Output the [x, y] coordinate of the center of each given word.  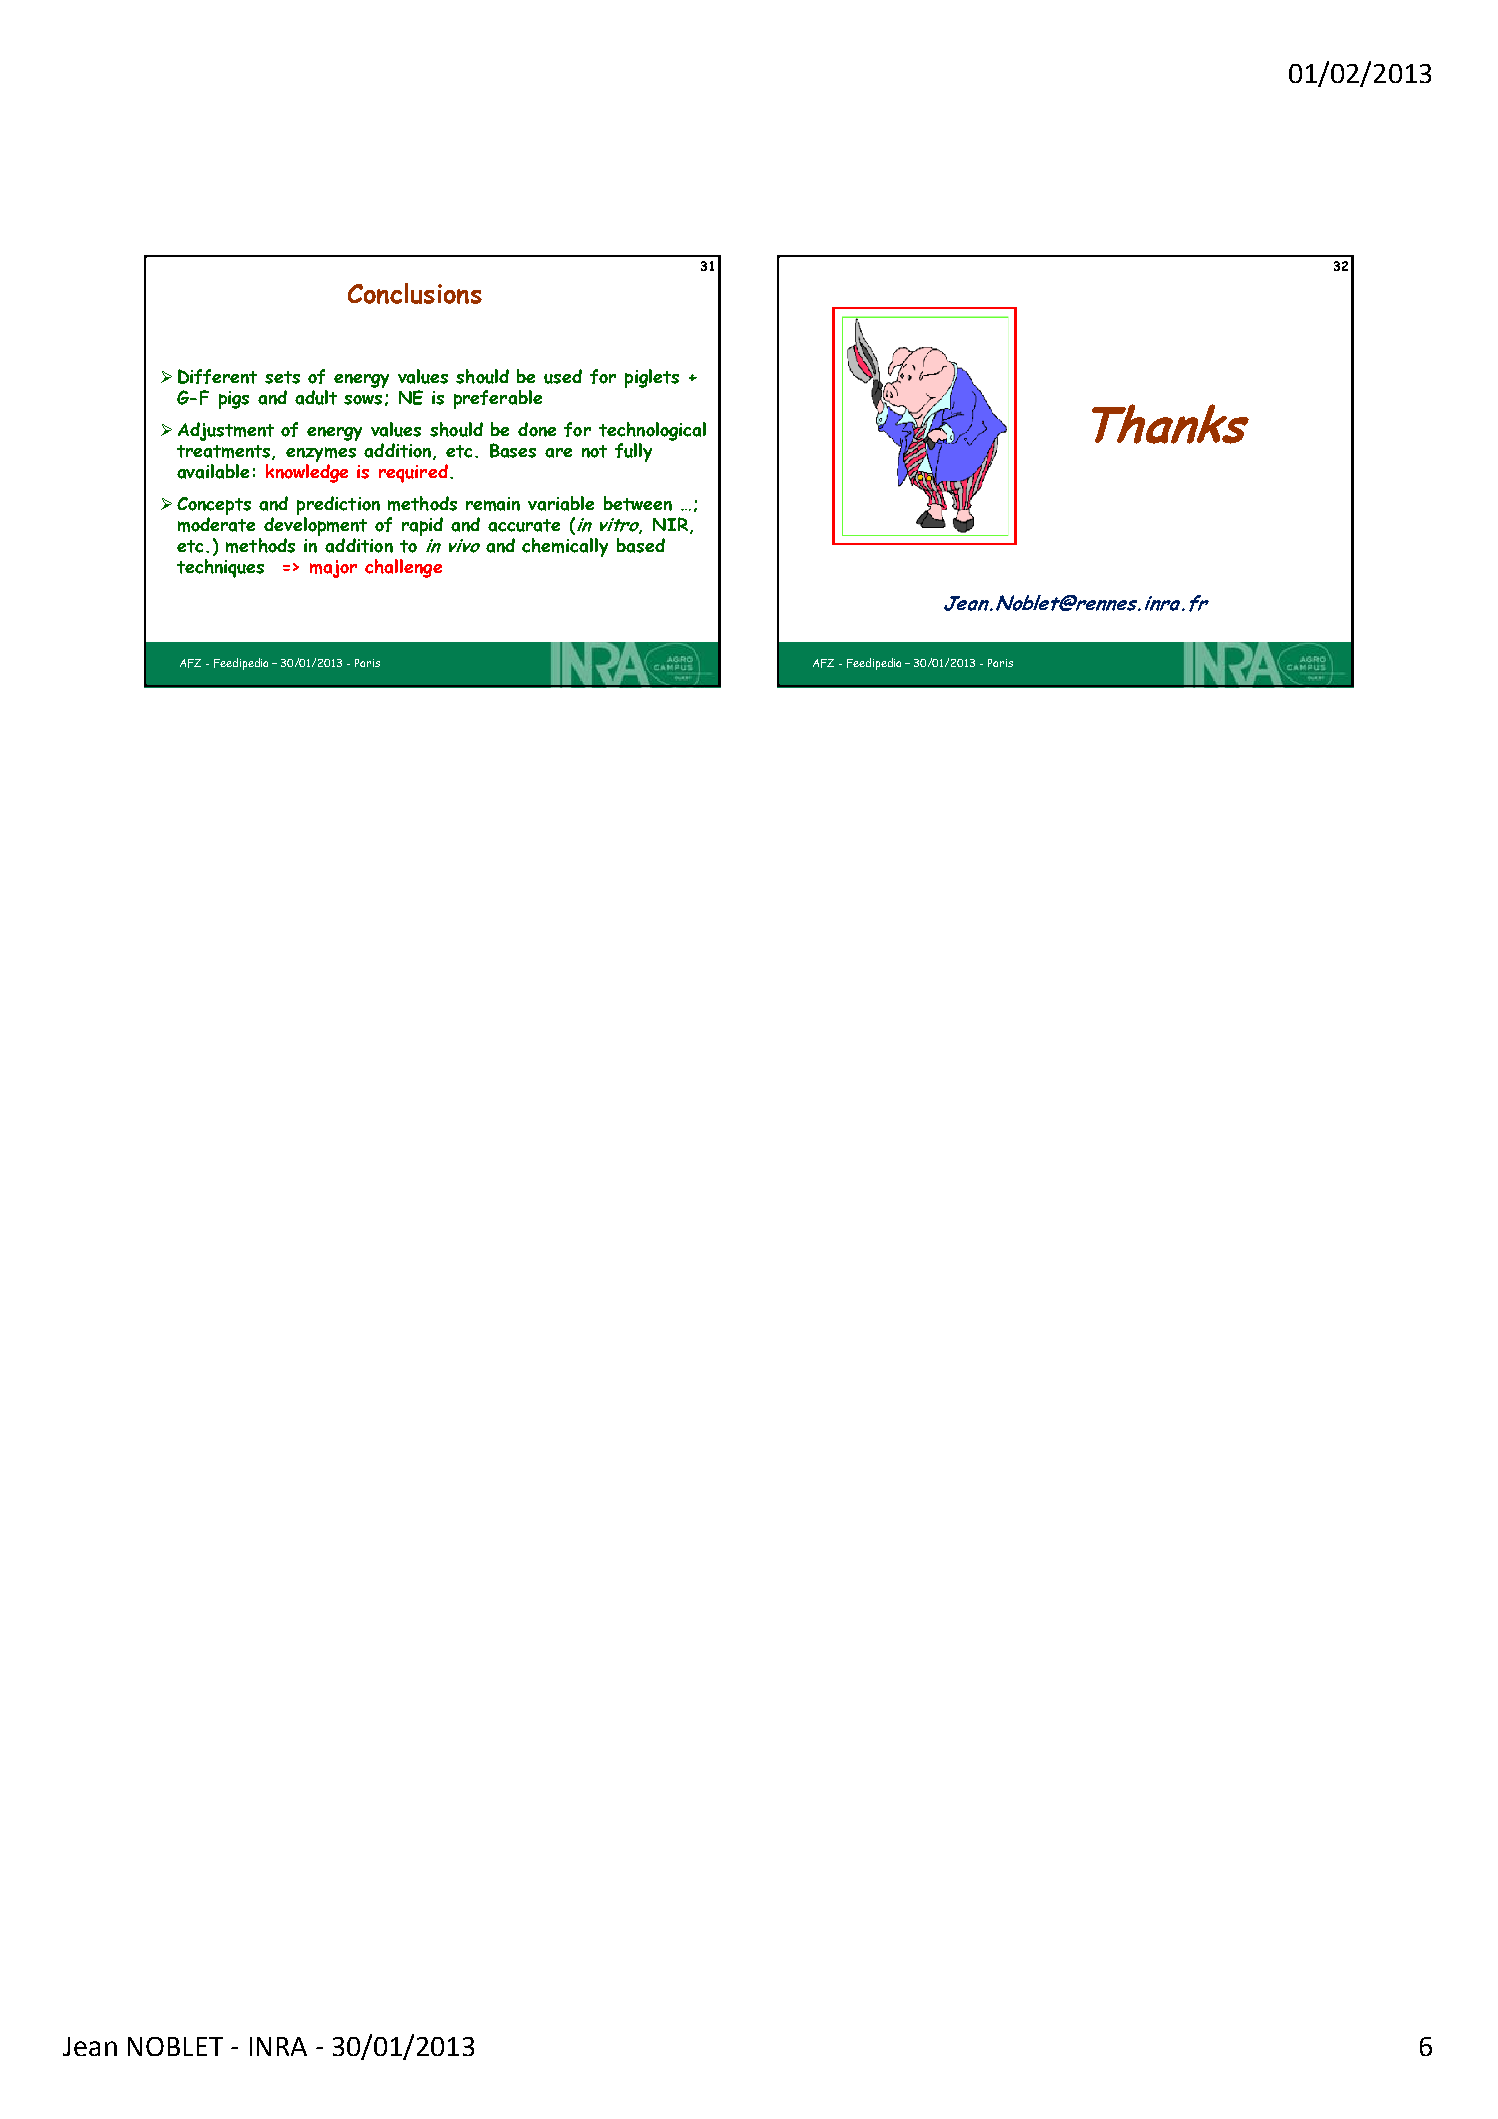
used [563, 376]
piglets [652, 378]
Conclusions [415, 293]
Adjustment [226, 431]
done [537, 429]
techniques [220, 568]
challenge [403, 568]
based [641, 545]
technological [652, 431]
